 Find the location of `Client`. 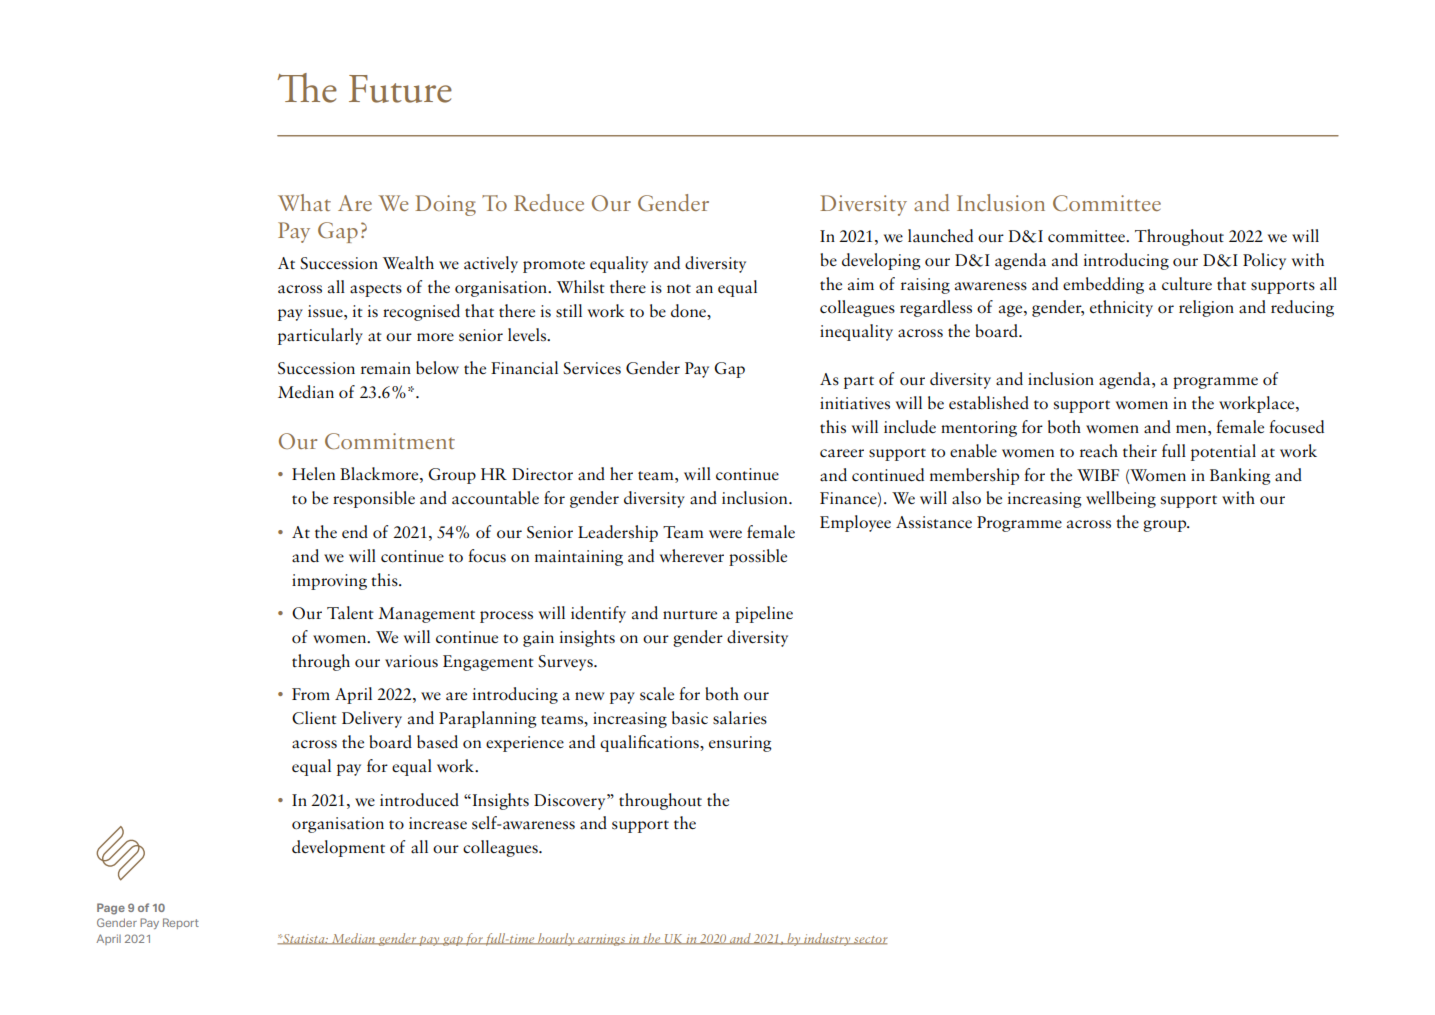

Client is located at coordinates (314, 718).
